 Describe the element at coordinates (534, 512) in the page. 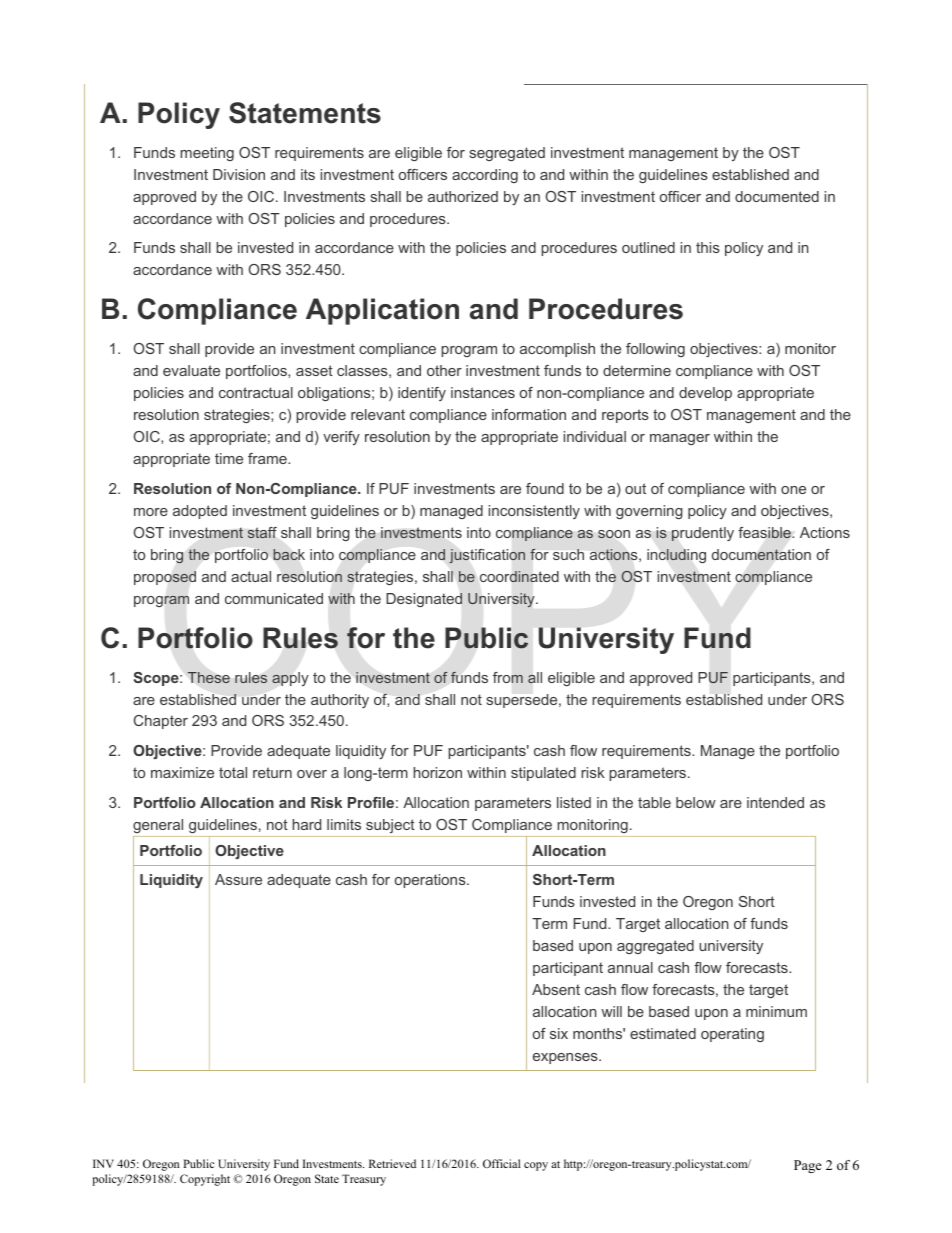

I see `inconsistently` at that location.
